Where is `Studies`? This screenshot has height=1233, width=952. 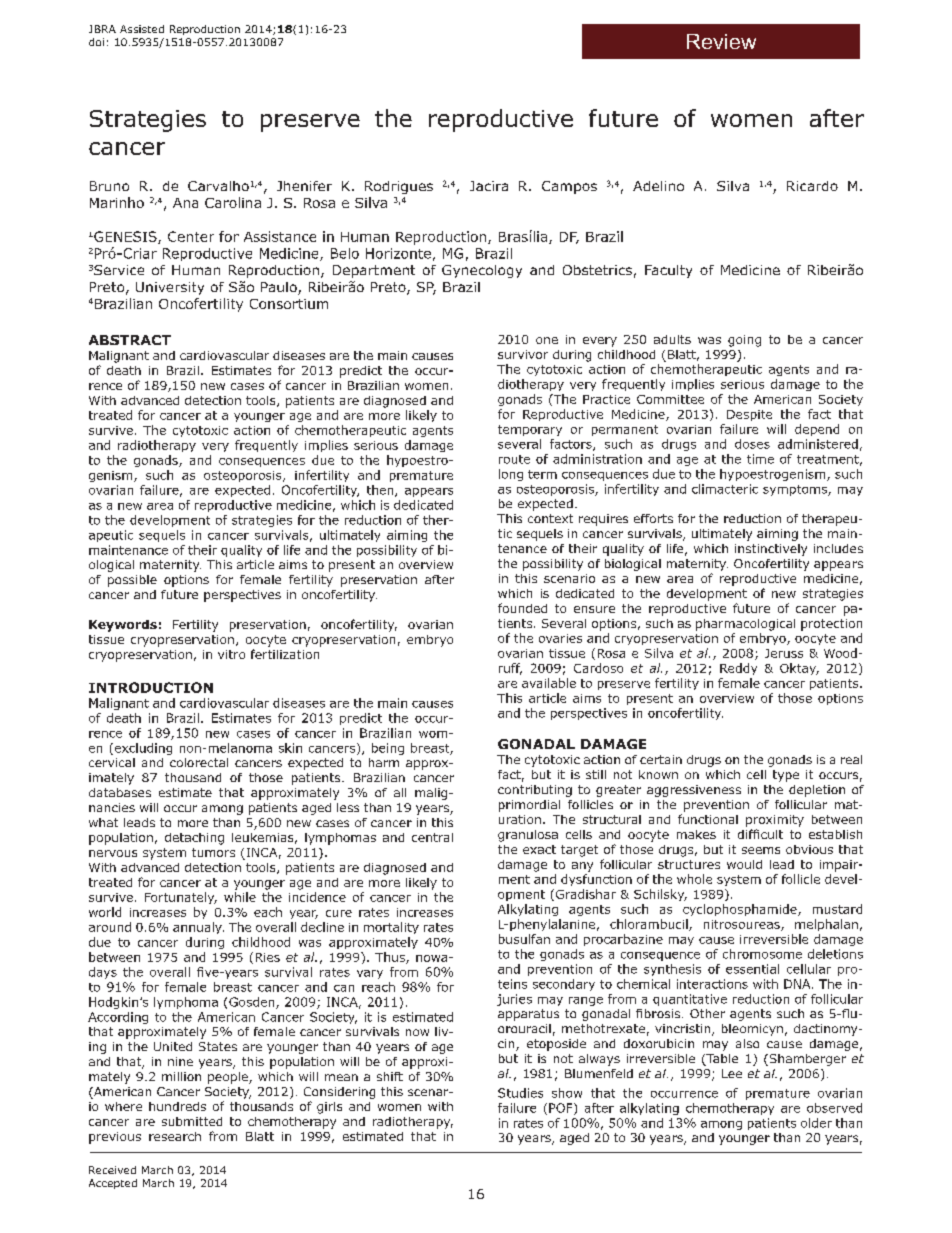
Studies is located at coordinates (520, 1093).
